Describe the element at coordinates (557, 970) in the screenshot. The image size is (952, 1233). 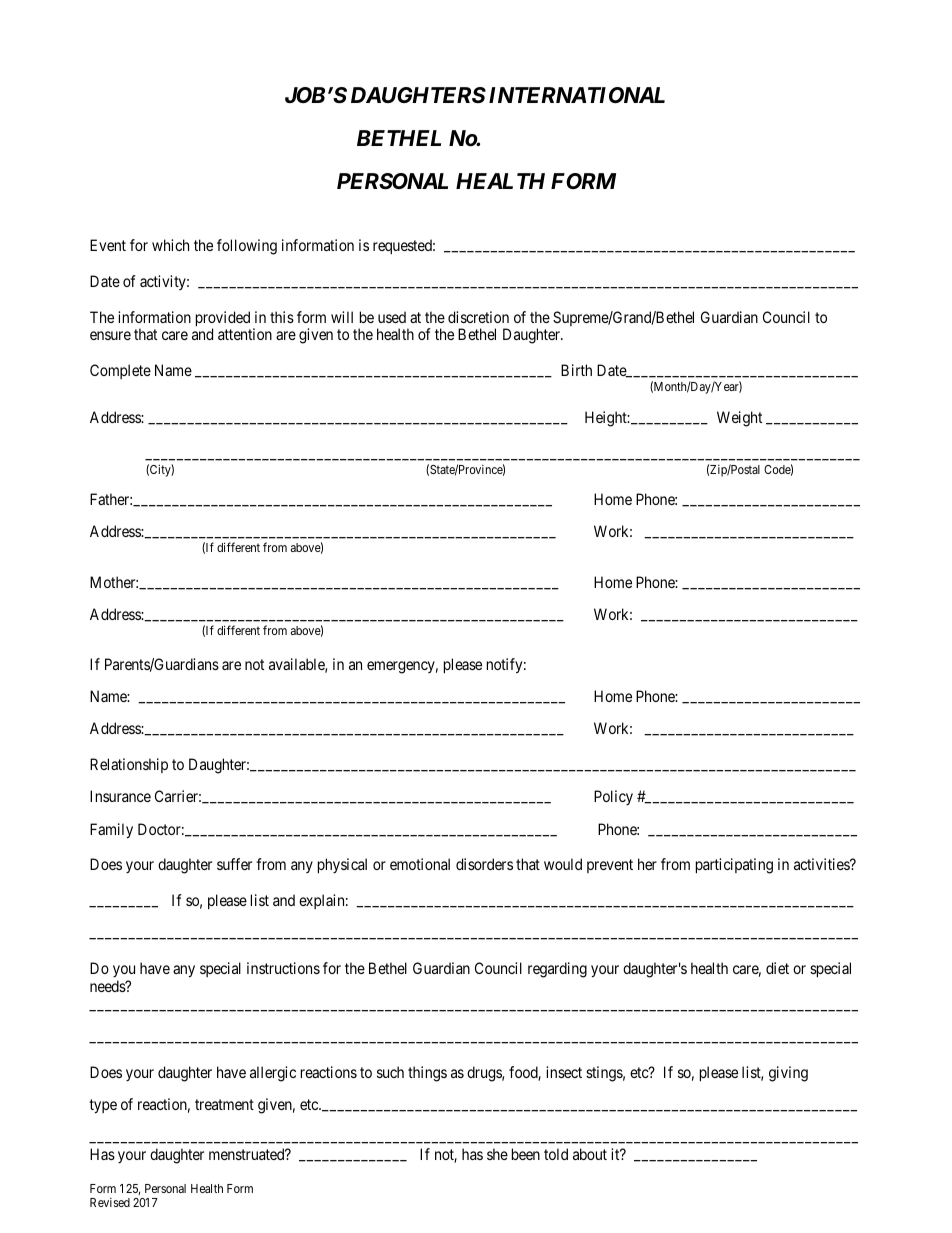
I see `regarding` at that location.
